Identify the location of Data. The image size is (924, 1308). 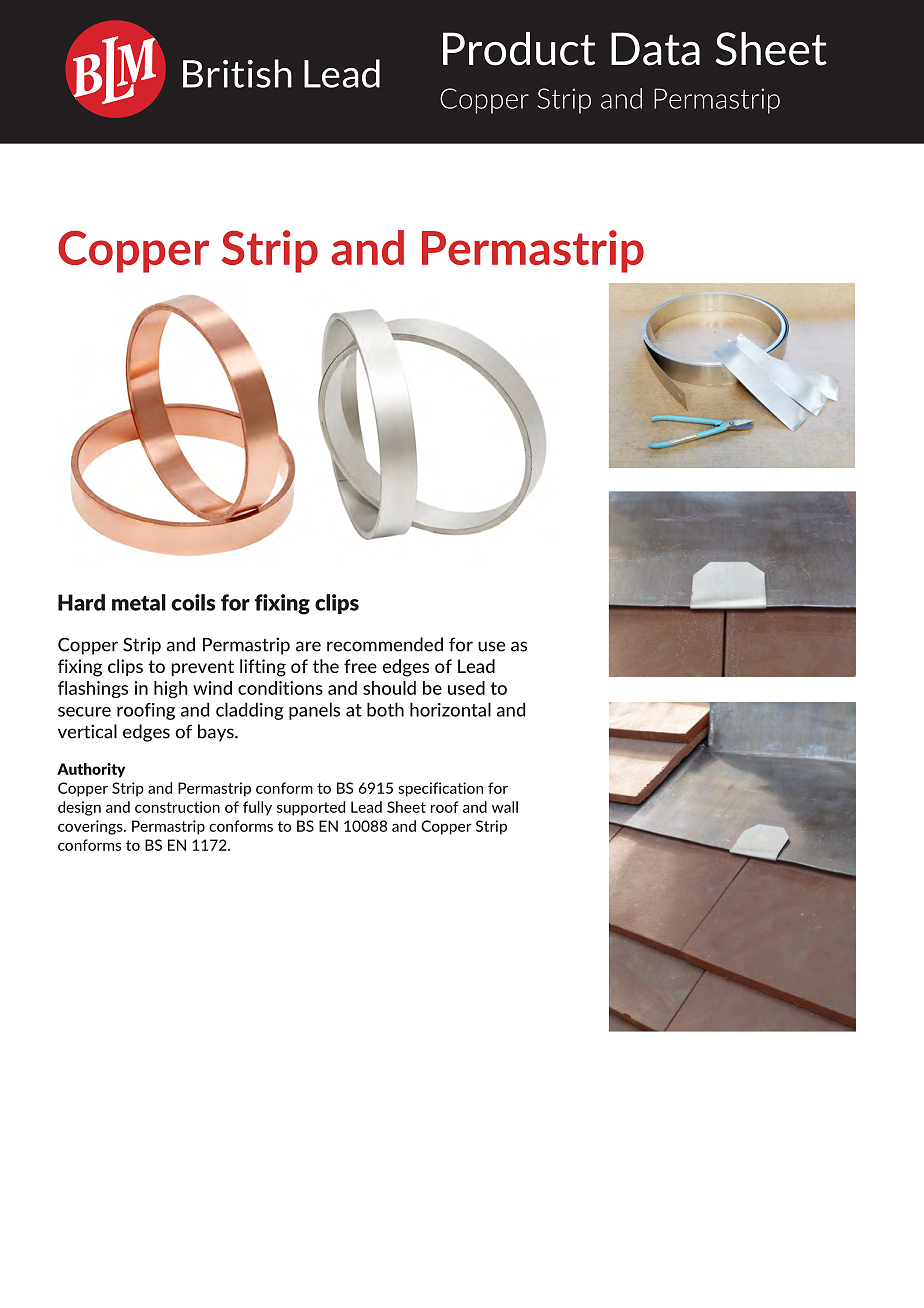
(655, 49).
